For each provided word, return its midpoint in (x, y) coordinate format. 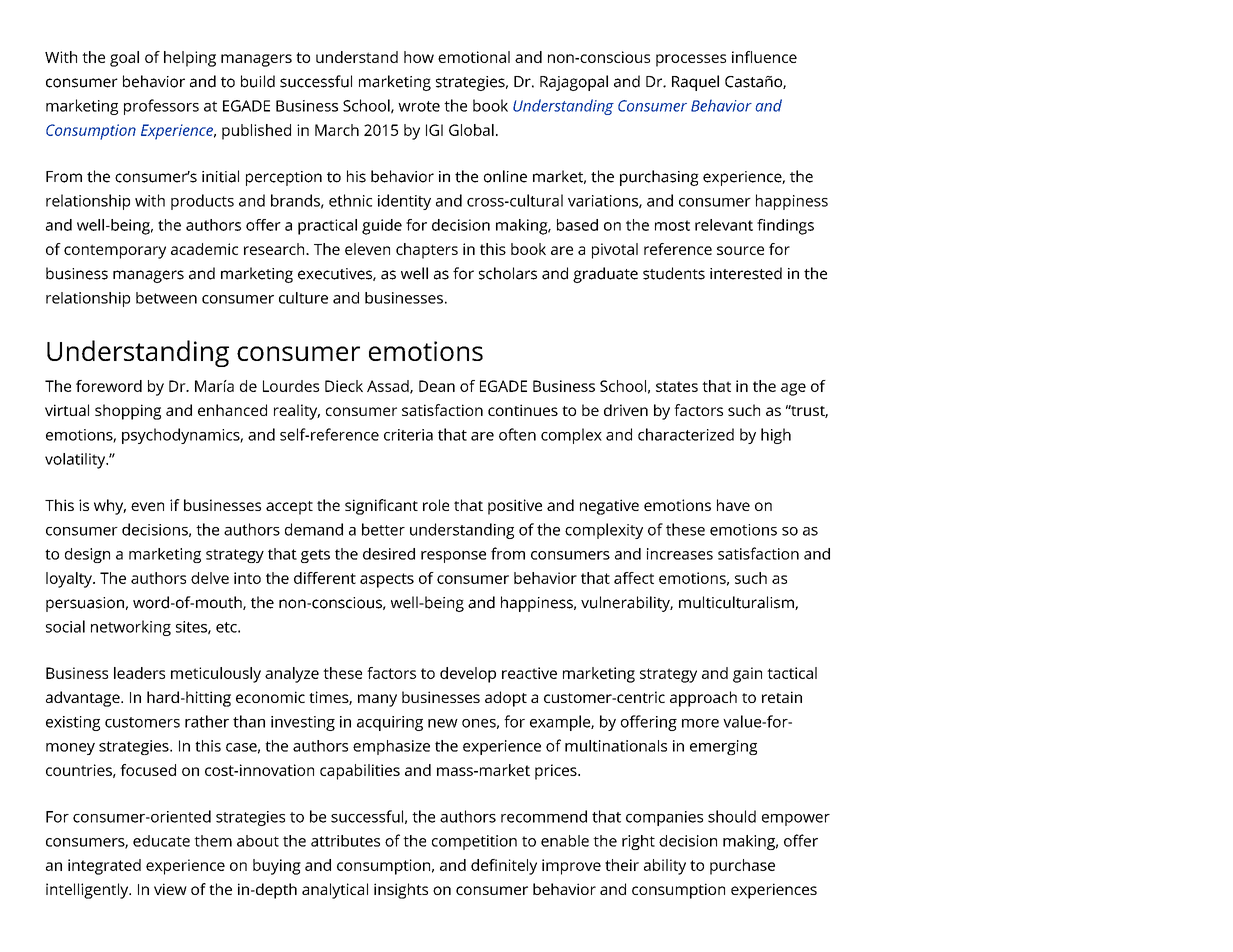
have (733, 505)
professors (161, 107)
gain (747, 675)
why (110, 507)
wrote (419, 106)
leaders (139, 673)
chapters (427, 251)
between (166, 298)
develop (468, 675)
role (436, 505)
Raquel (695, 83)
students (674, 273)
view (170, 889)
